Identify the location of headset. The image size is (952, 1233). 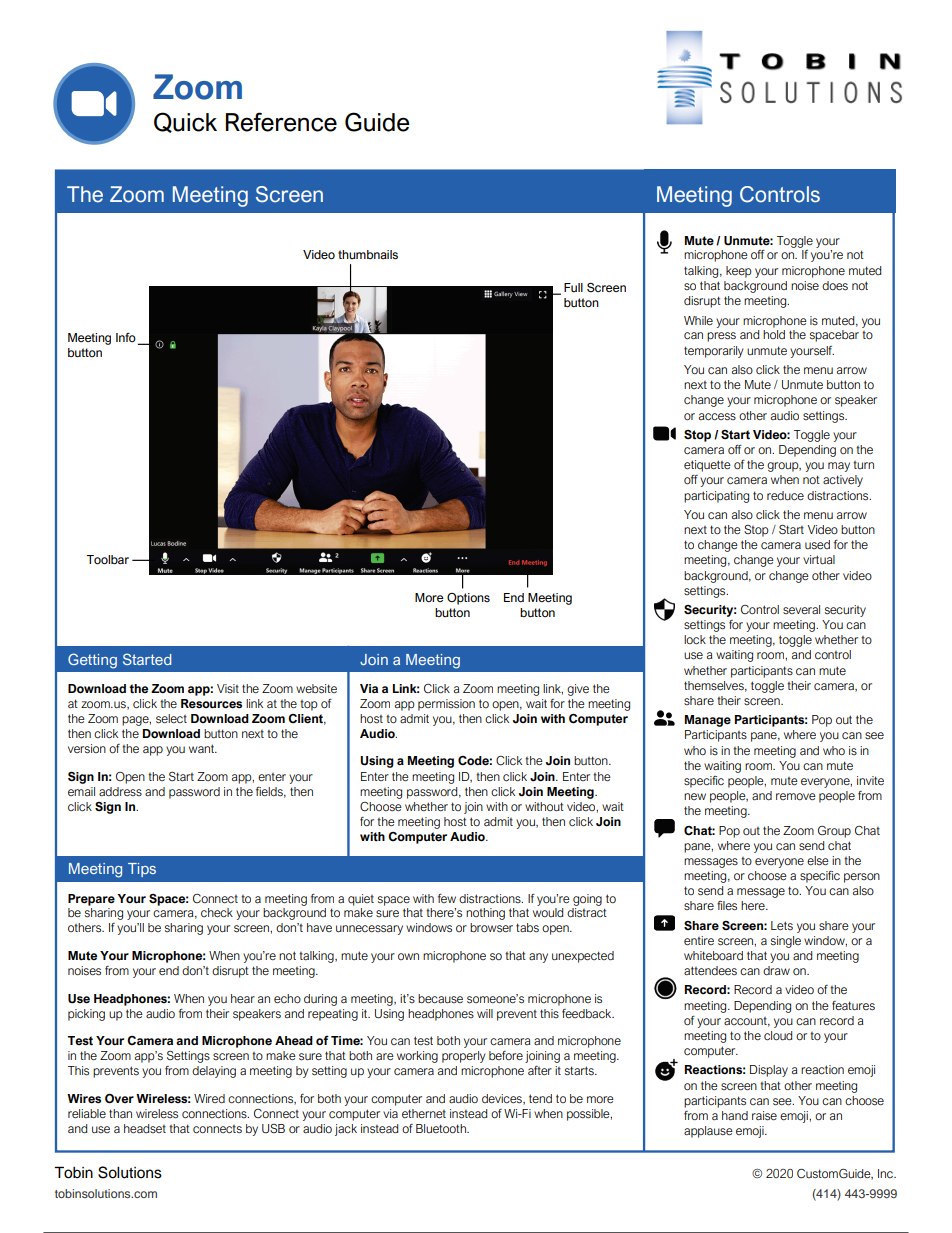
(145, 1128).
